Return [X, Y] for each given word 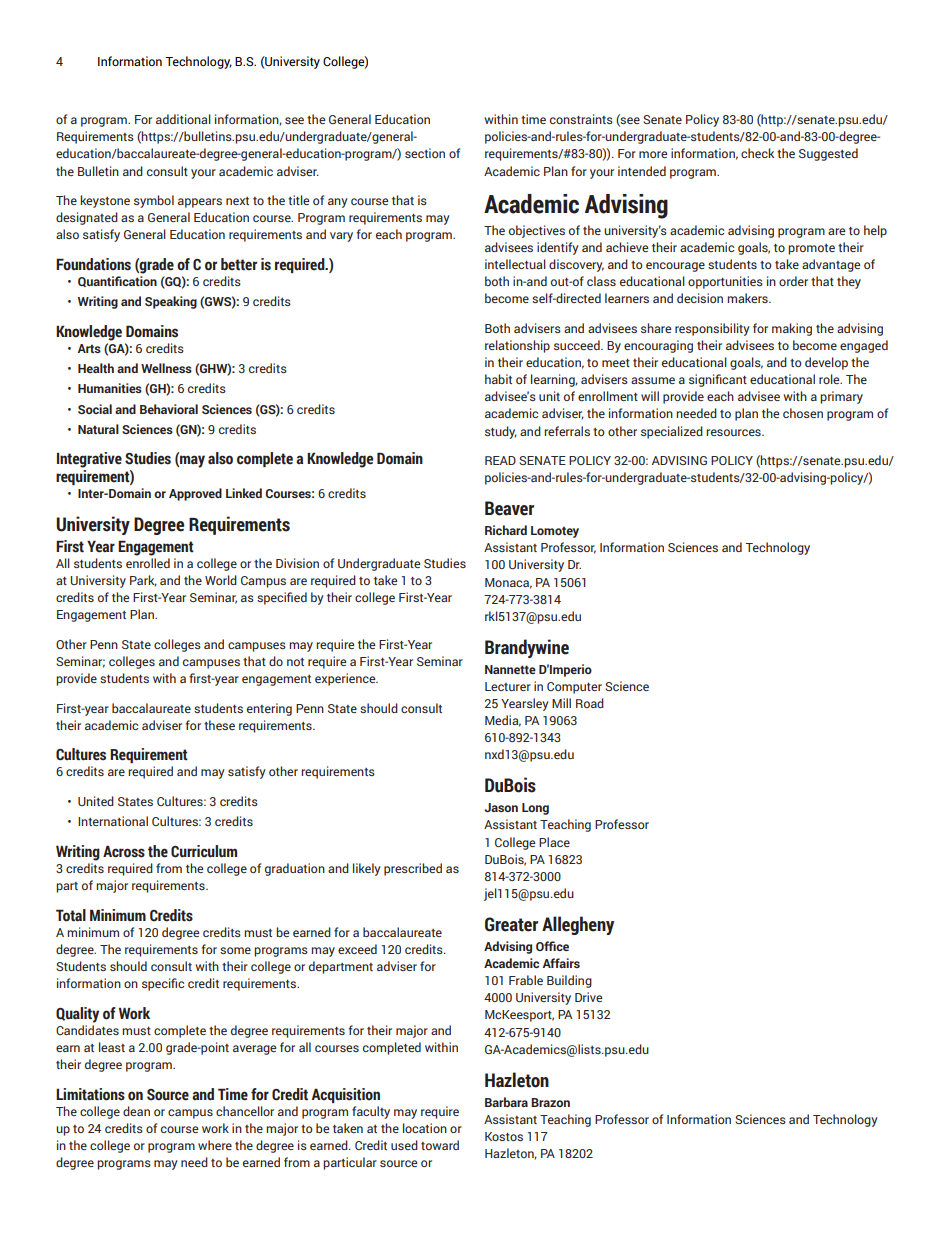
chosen [803, 413]
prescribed [413, 869]
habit [498, 379]
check [757, 153]
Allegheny [578, 925]
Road [590, 703]
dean [136, 1111]
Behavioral [169, 409]
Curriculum [204, 851]
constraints [581, 119]
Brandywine [527, 648]
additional [183, 119]
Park [143, 581]
